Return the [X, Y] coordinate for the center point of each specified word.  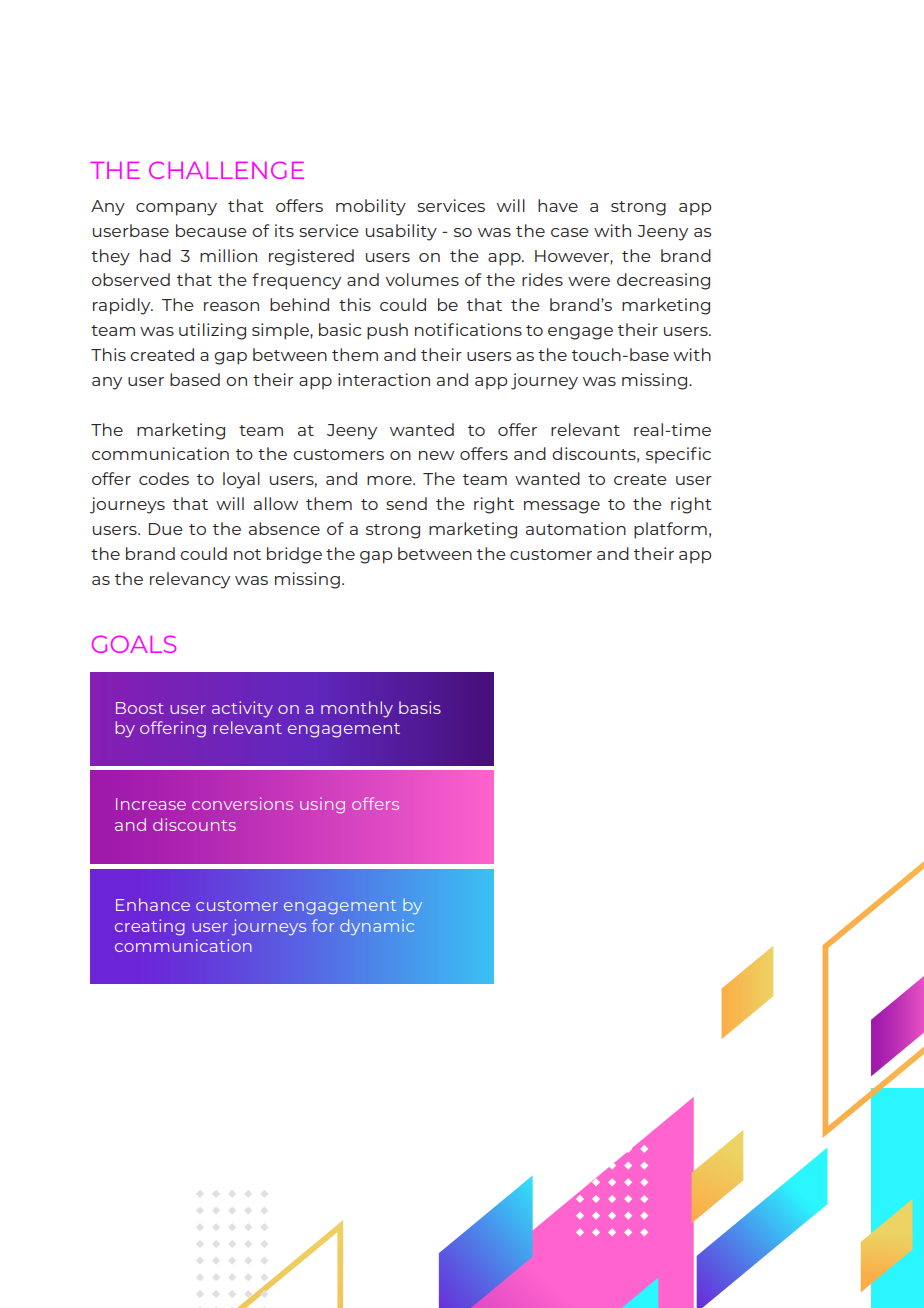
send [406, 503]
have [558, 205]
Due [166, 529]
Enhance [153, 904]
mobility [371, 207]
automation [576, 528]
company [176, 209]
